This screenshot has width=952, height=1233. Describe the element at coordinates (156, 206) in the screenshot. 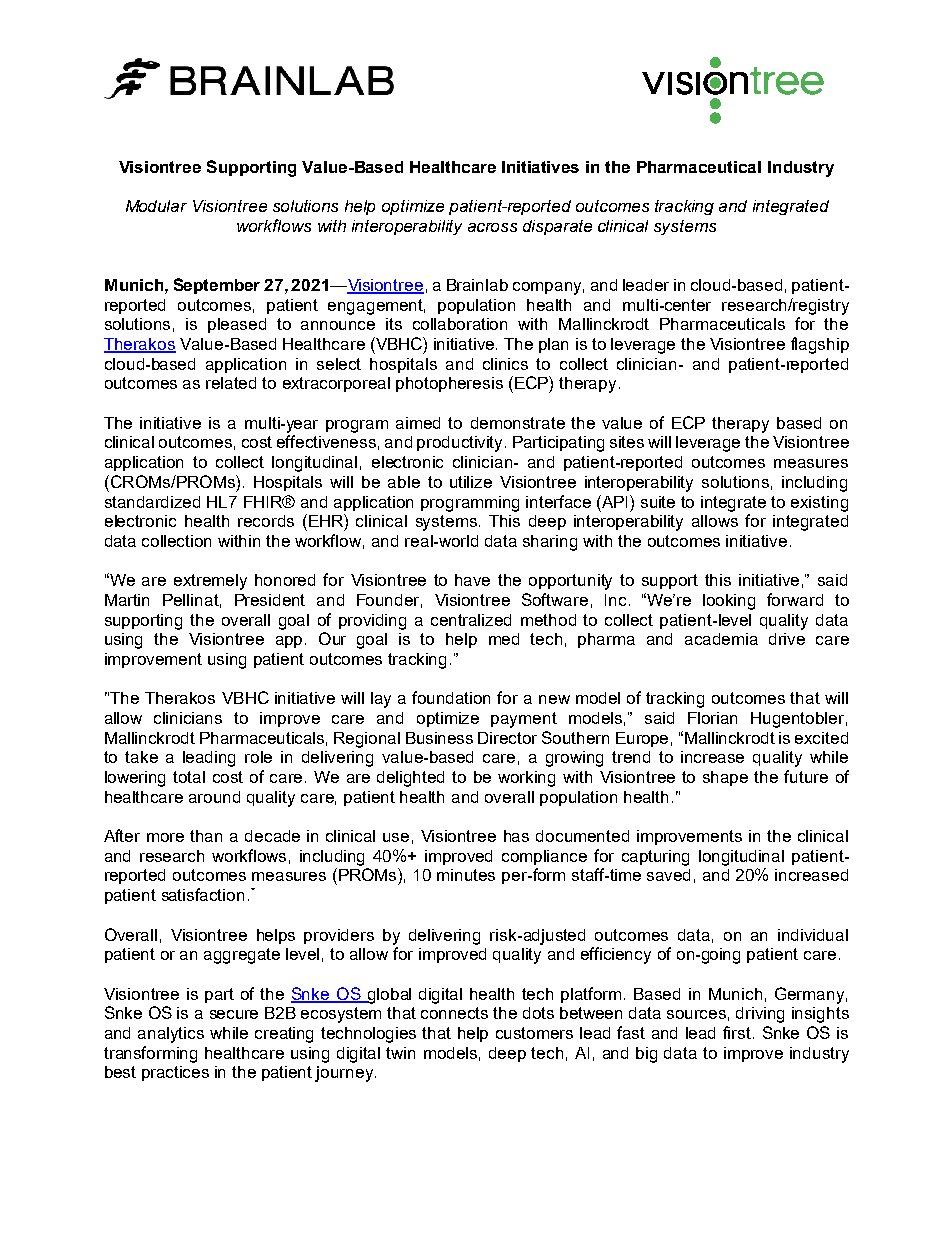

I see `Modular` at that location.
